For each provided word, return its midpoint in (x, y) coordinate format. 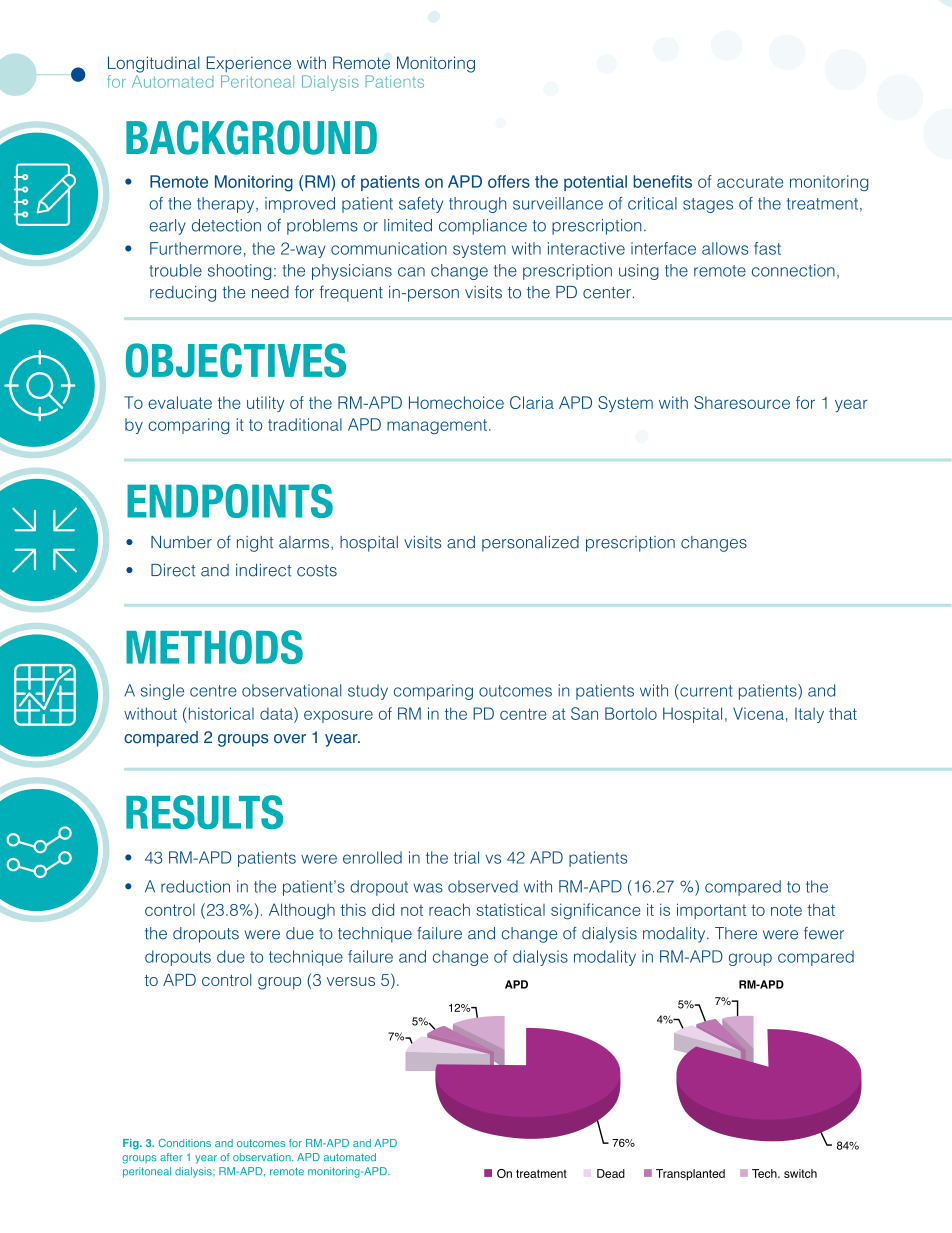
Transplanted (690, 1175)
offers (509, 181)
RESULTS (204, 812)
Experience (249, 64)
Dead (611, 1173)
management (437, 426)
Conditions (185, 1143)
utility (266, 404)
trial (466, 857)
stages (708, 205)
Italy (809, 715)
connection (793, 270)
